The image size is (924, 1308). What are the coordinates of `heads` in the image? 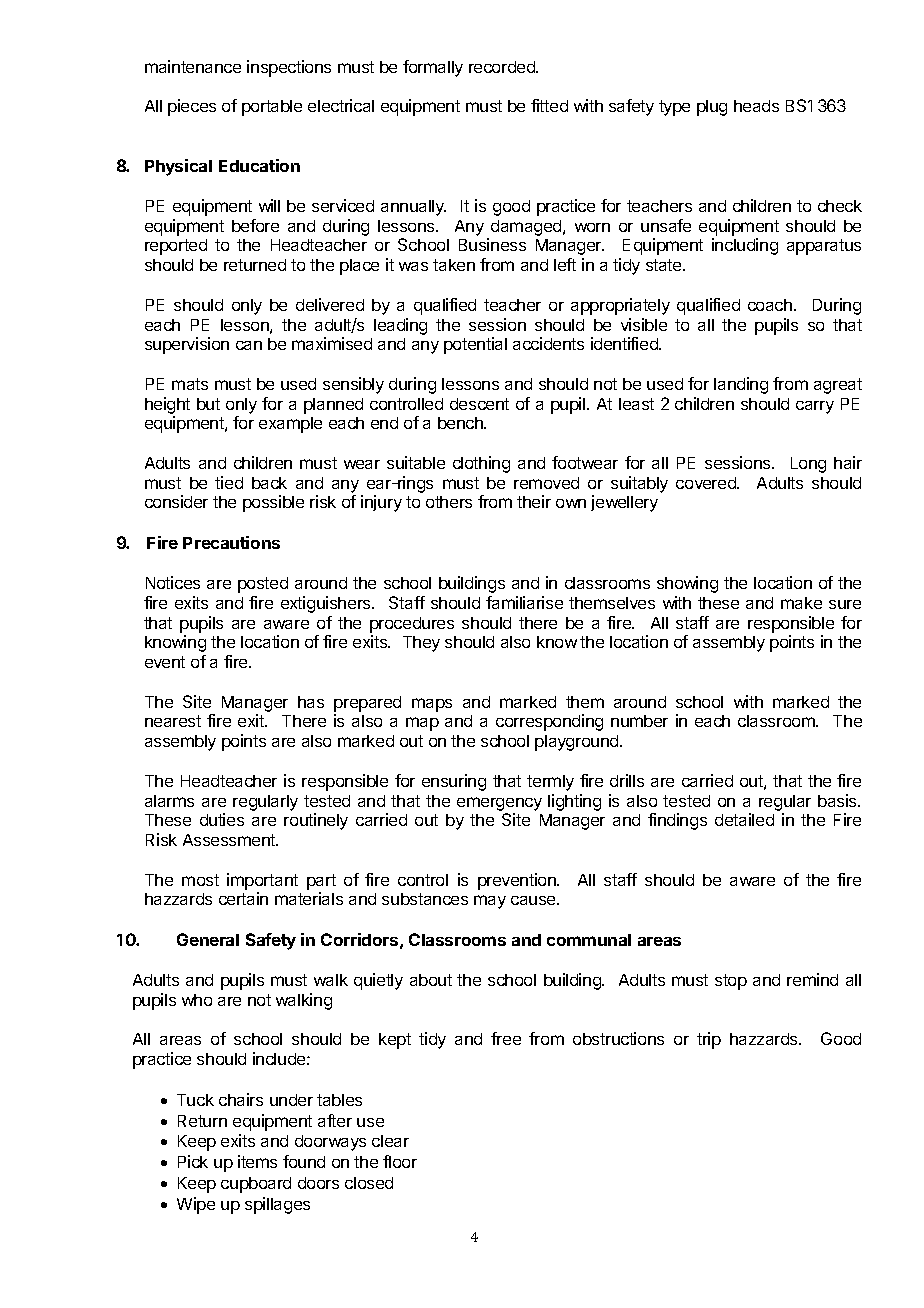 It's located at (756, 106).
